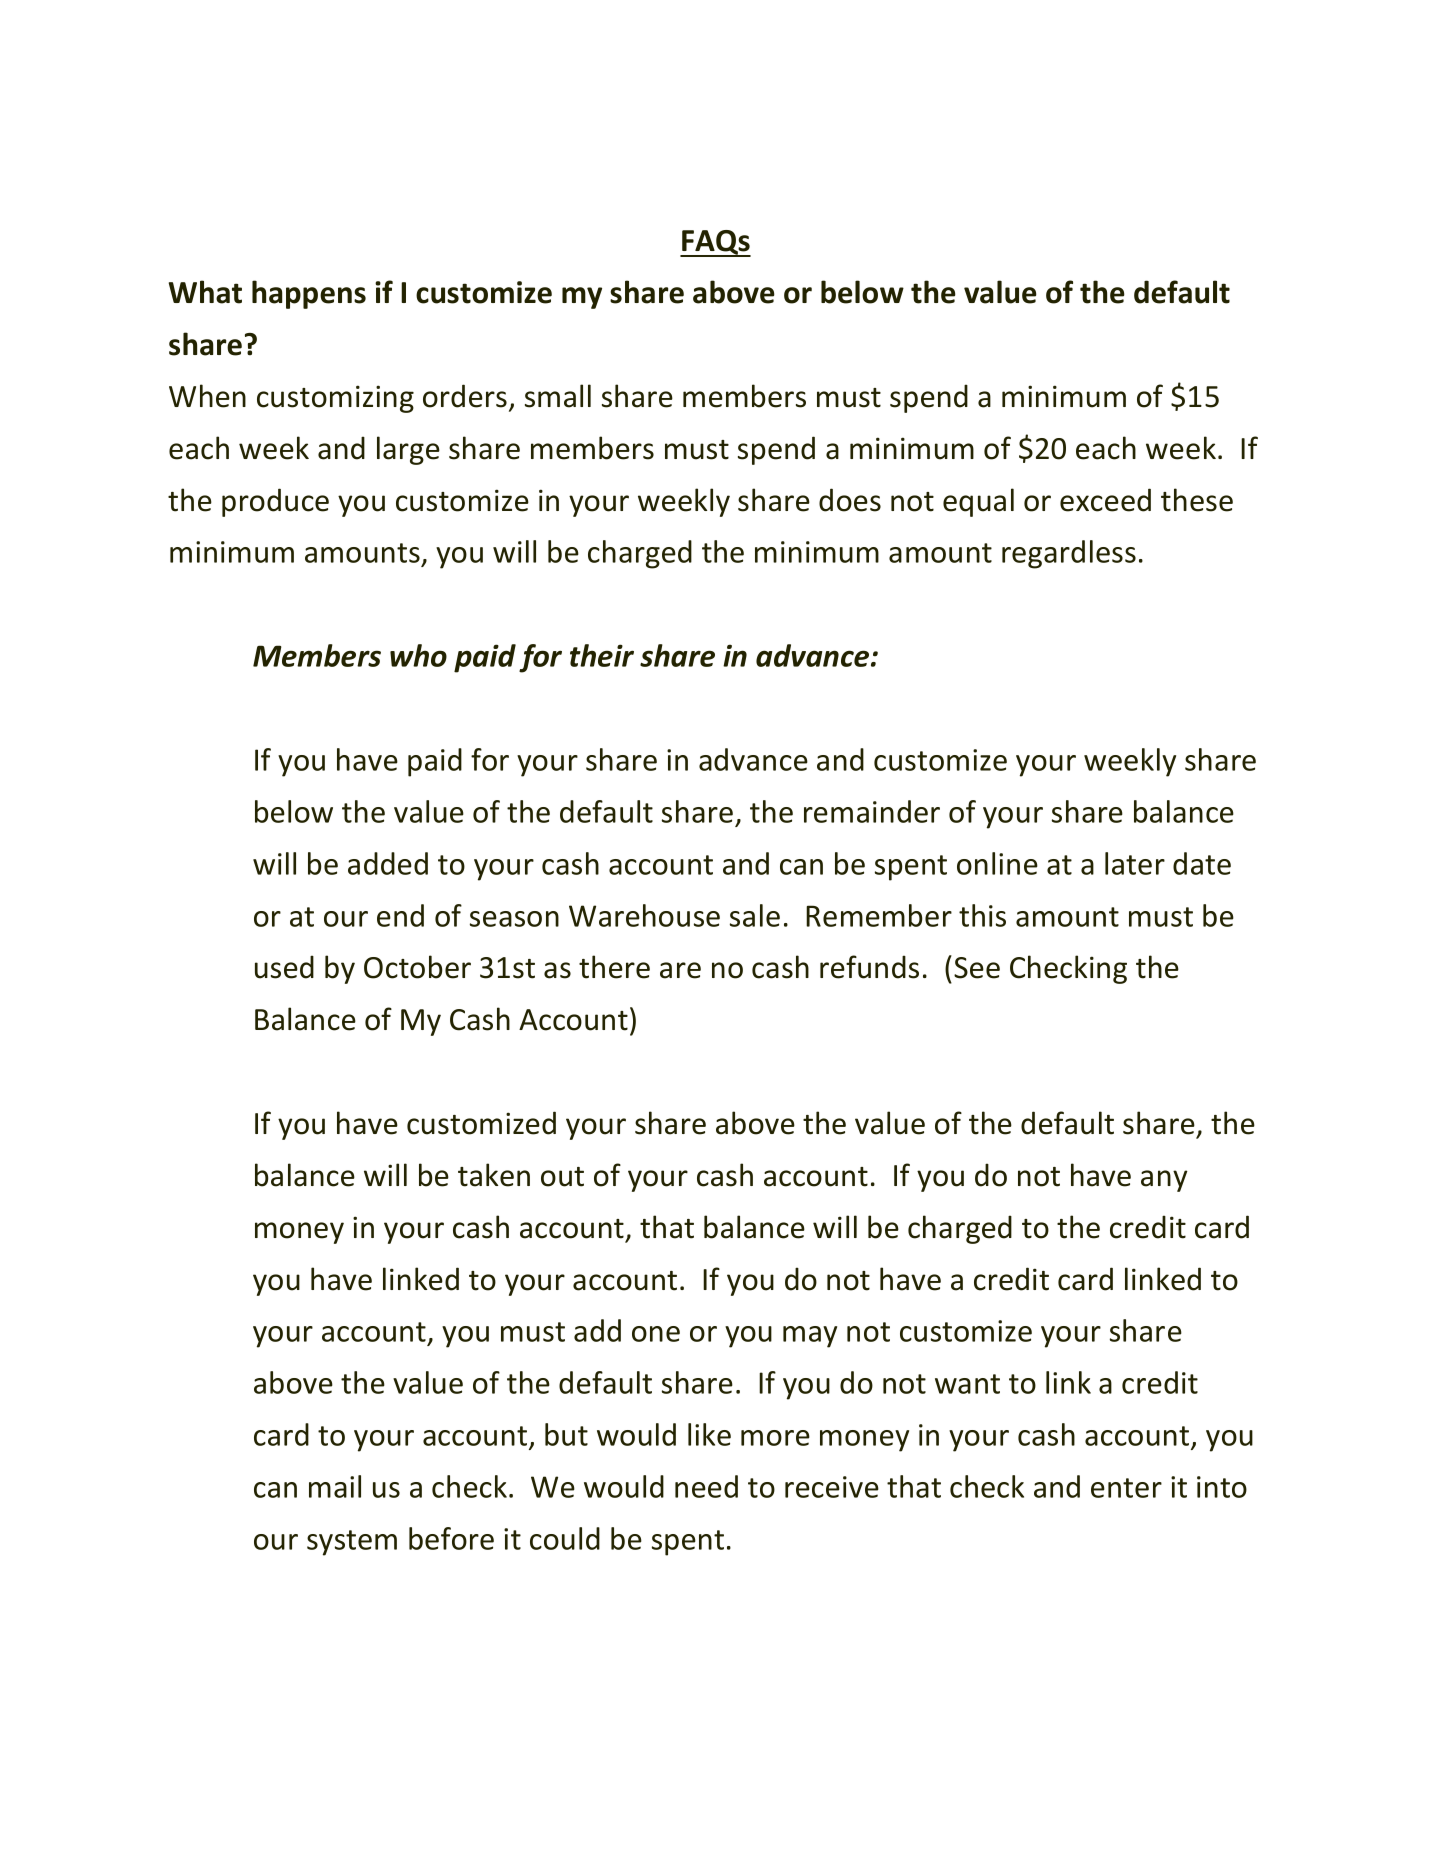 This document has height=1851, width=1431. What do you see at coordinates (1105, 500) in the document?
I see `exceed` at bounding box center [1105, 500].
